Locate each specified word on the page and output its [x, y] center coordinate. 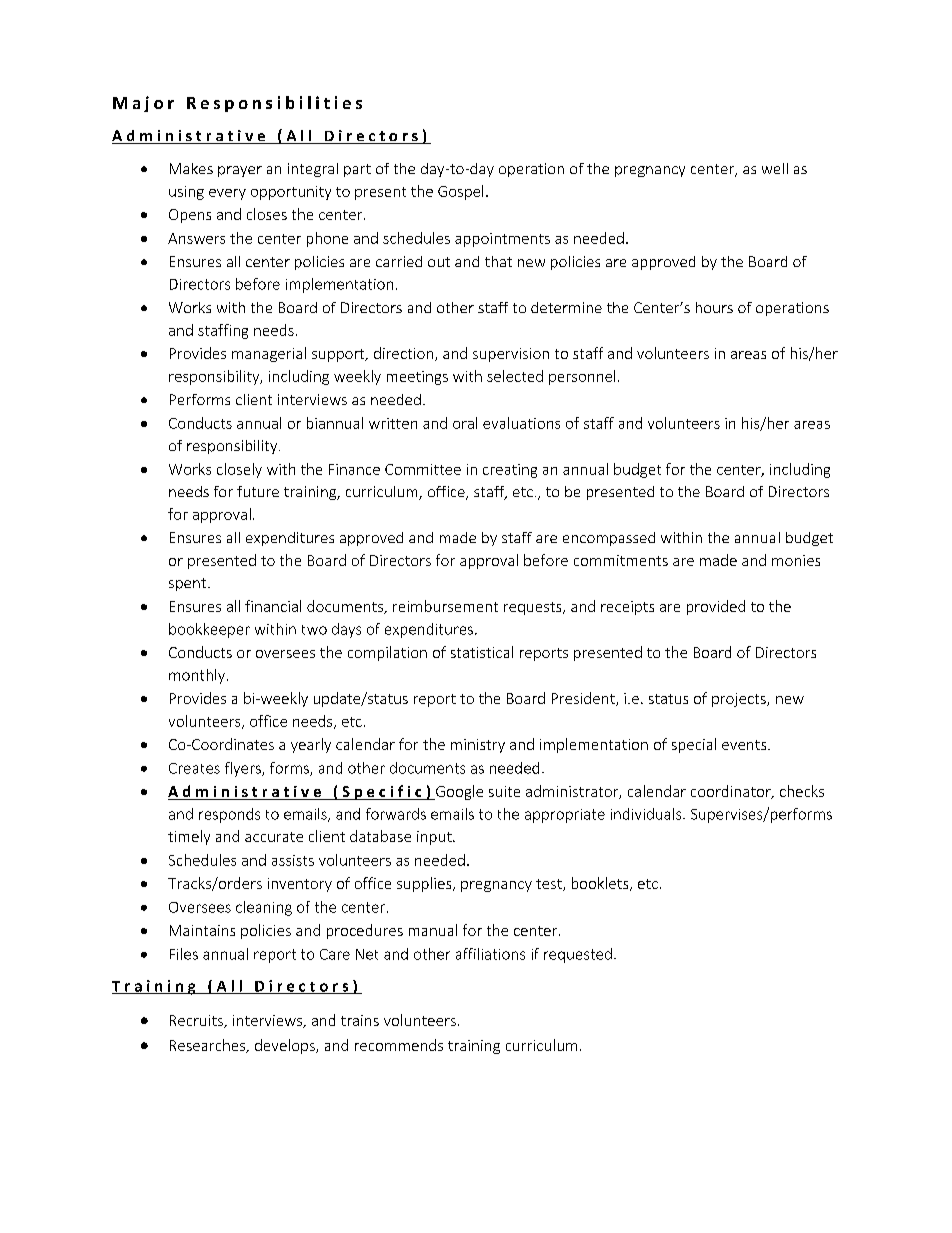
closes [267, 214]
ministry [478, 746]
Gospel [460, 192]
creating [510, 471]
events [745, 745]
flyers [244, 769]
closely [239, 470]
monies [796, 560]
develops [286, 1046]
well [775, 168]
